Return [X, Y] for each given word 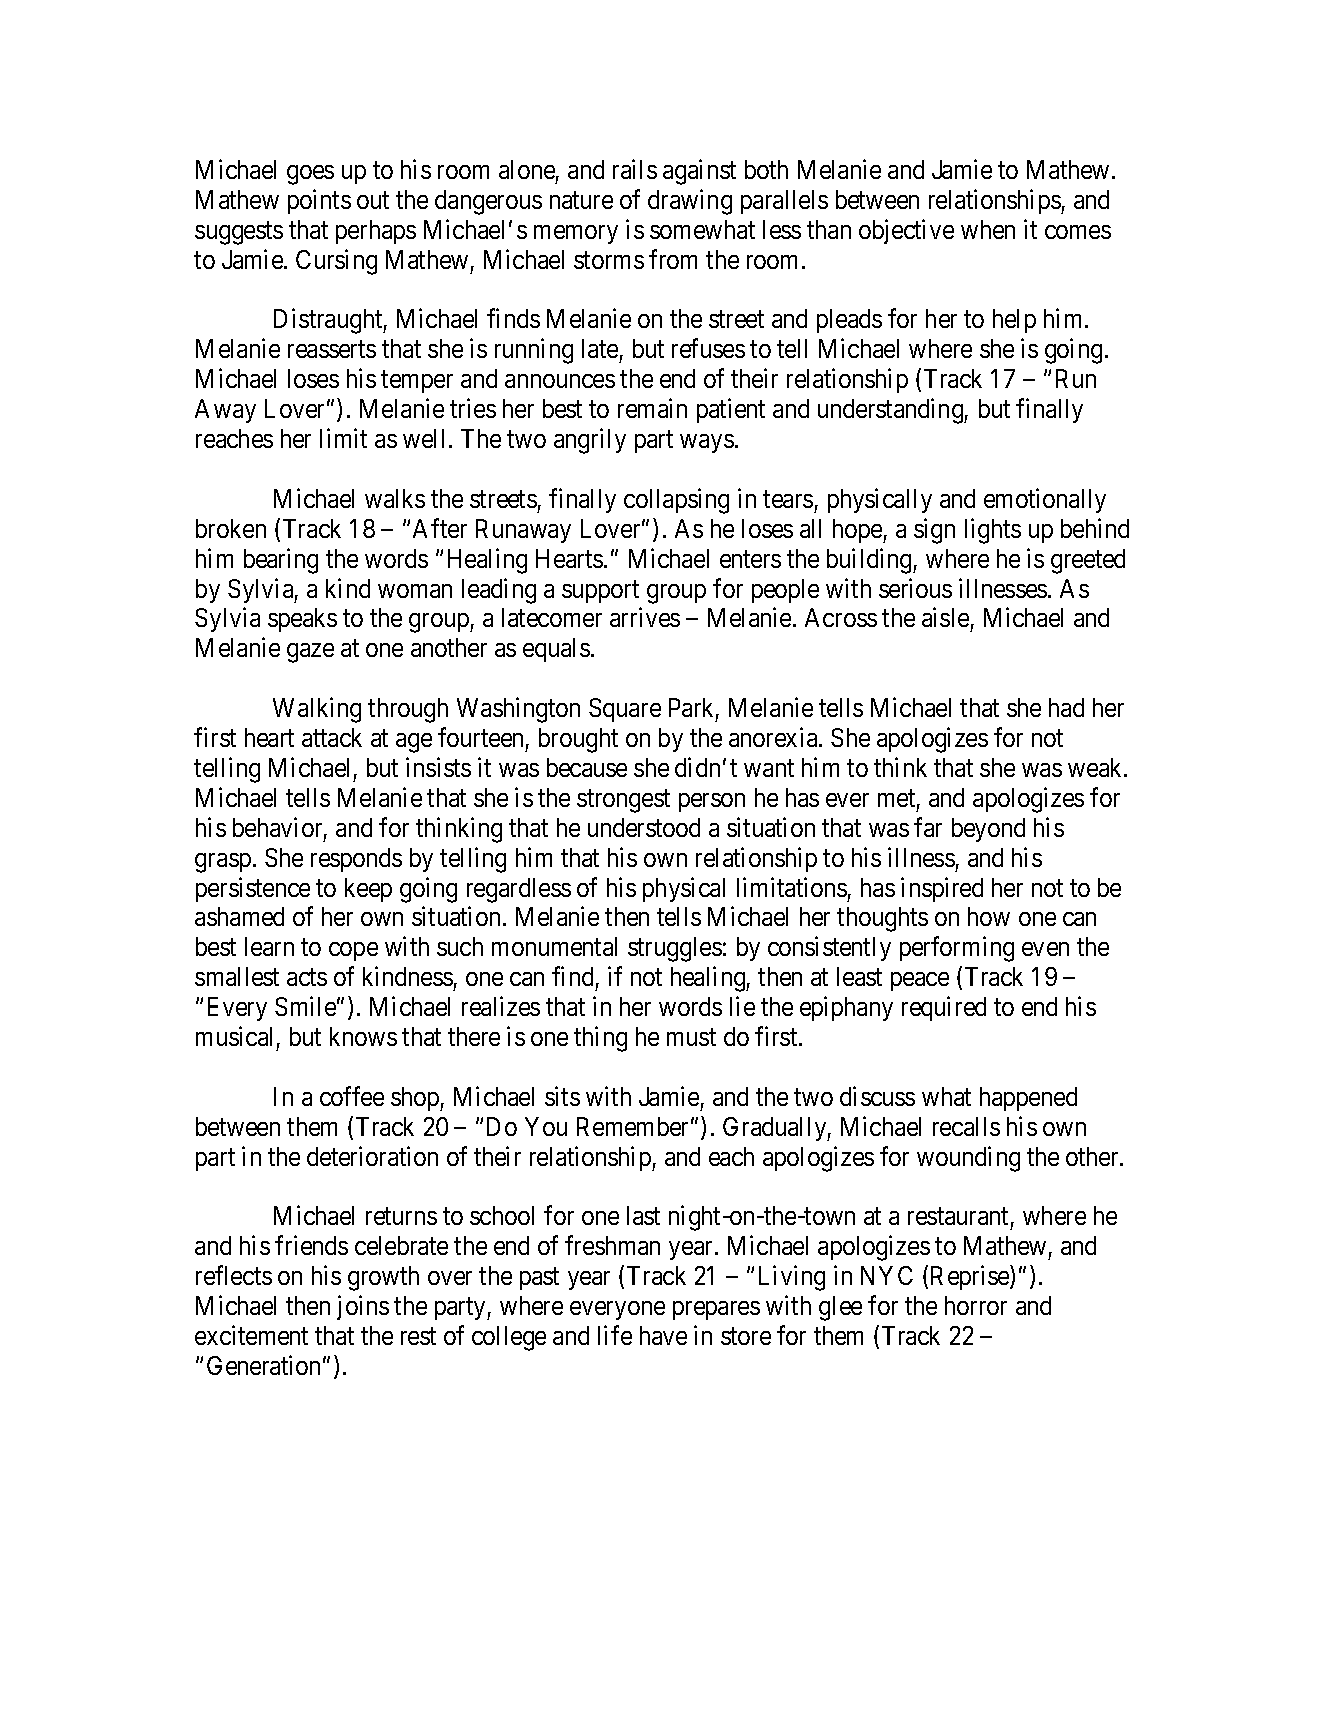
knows [363, 1036]
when [988, 229]
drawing [690, 202]
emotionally [1045, 500]
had [1066, 707]
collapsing [676, 501]
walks [395, 498]
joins [363, 1307]
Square [625, 710]
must [691, 1037]
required [944, 1008]
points [319, 201]
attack [332, 737]
